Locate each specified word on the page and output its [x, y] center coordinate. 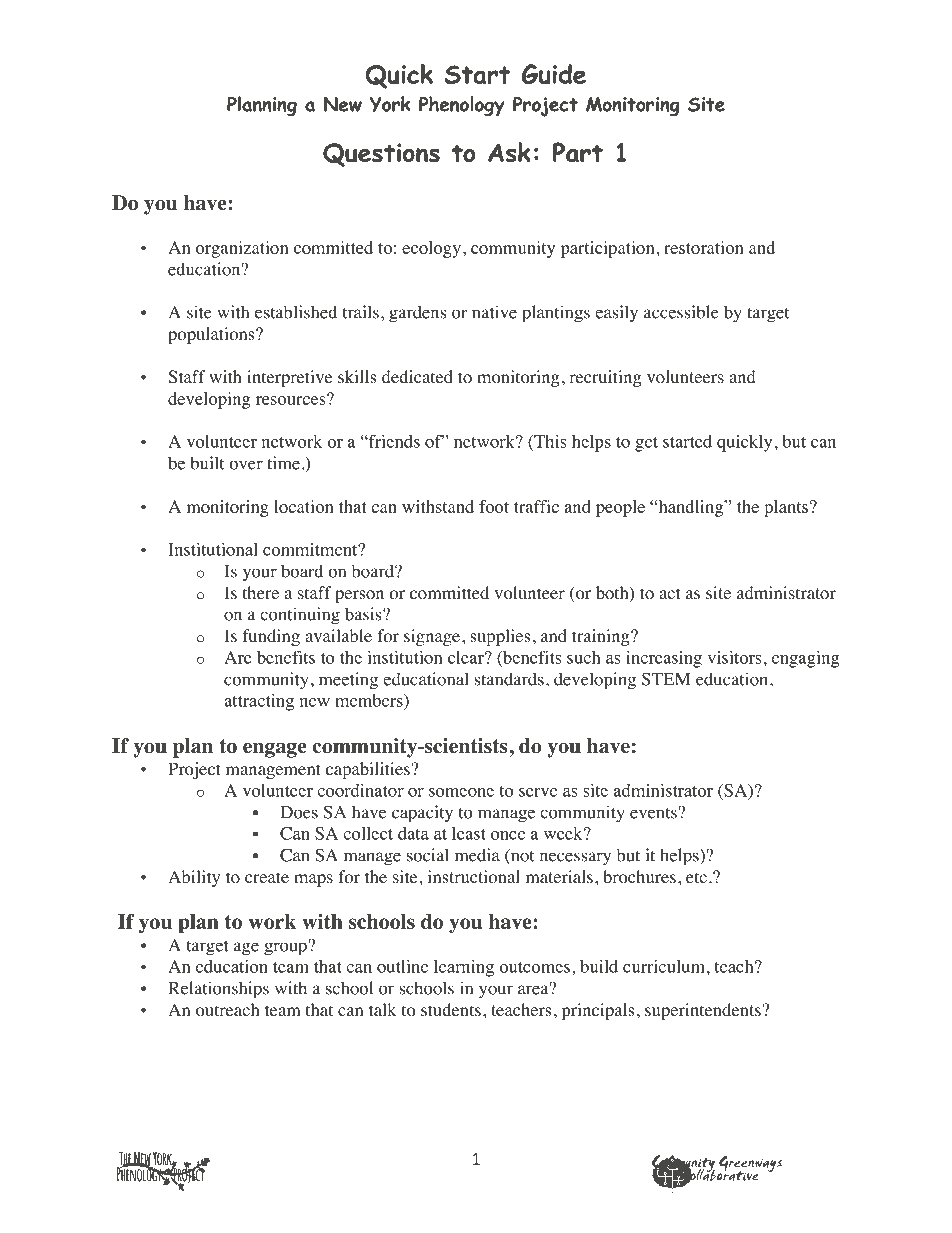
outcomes [534, 967]
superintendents [703, 1011]
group [286, 948]
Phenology [462, 106]
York [390, 104]
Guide [554, 74]
